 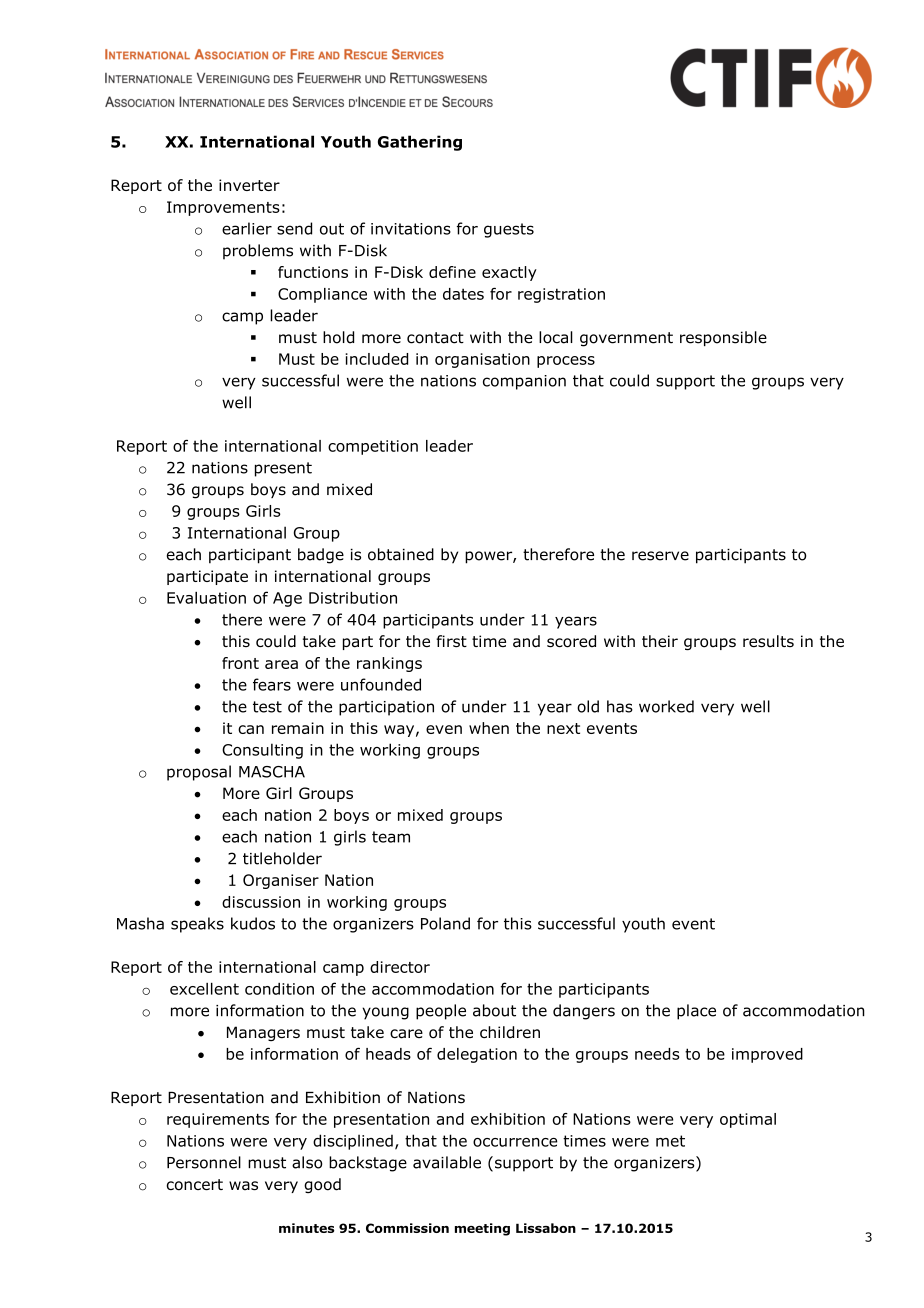 I want to click on worked, so click(x=666, y=706).
